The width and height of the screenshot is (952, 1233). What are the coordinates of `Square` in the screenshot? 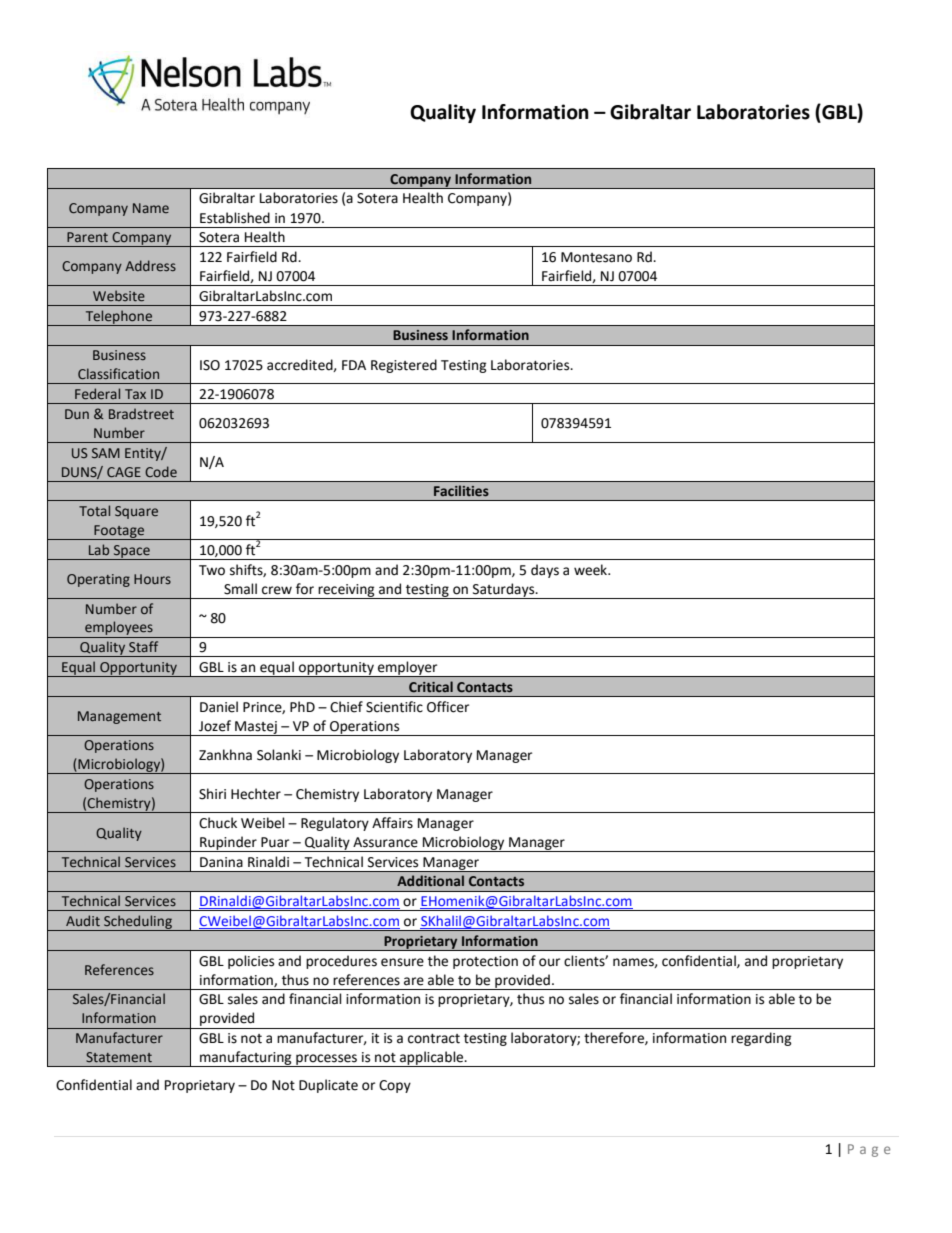 It's located at (136, 512).
